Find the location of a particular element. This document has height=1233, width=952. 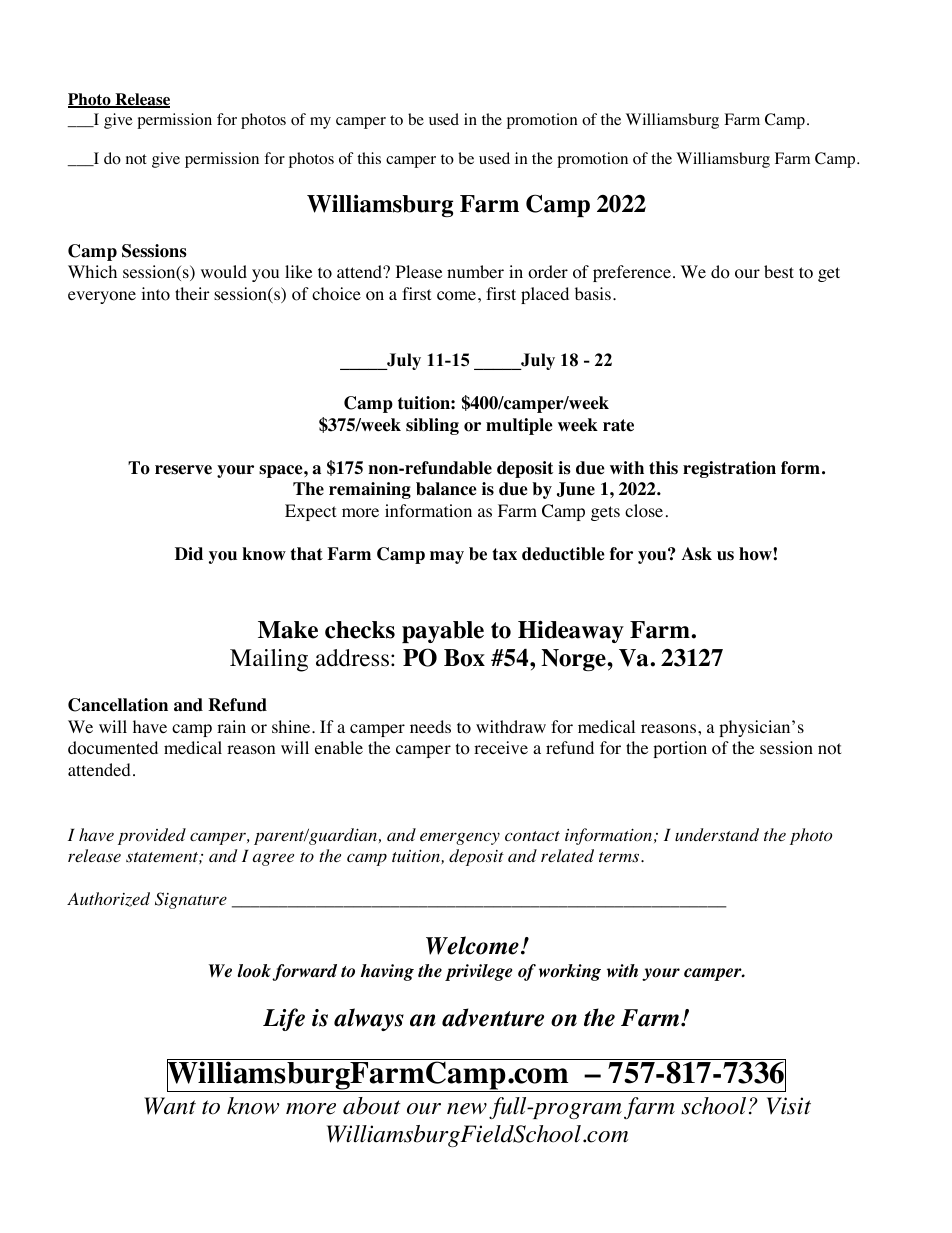

Visit is located at coordinates (789, 1106).
